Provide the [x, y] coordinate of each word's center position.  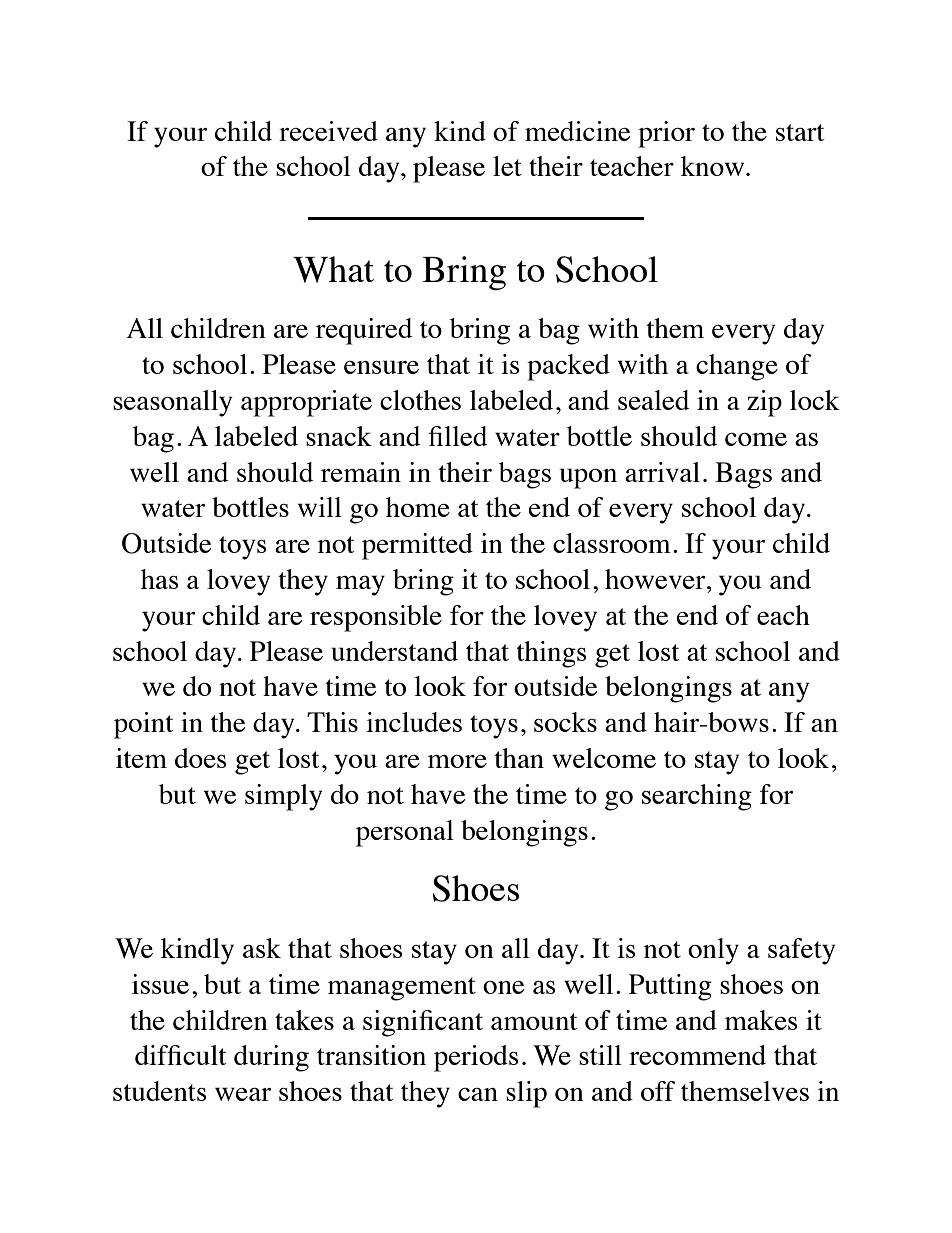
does [201, 758]
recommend [697, 1055]
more [457, 761]
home [418, 507]
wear [243, 1094]
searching [697, 797]
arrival [662, 472]
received [328, 131]
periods [476, 1058]
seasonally [173, 403]
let [507, 166]
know [714, 166]
